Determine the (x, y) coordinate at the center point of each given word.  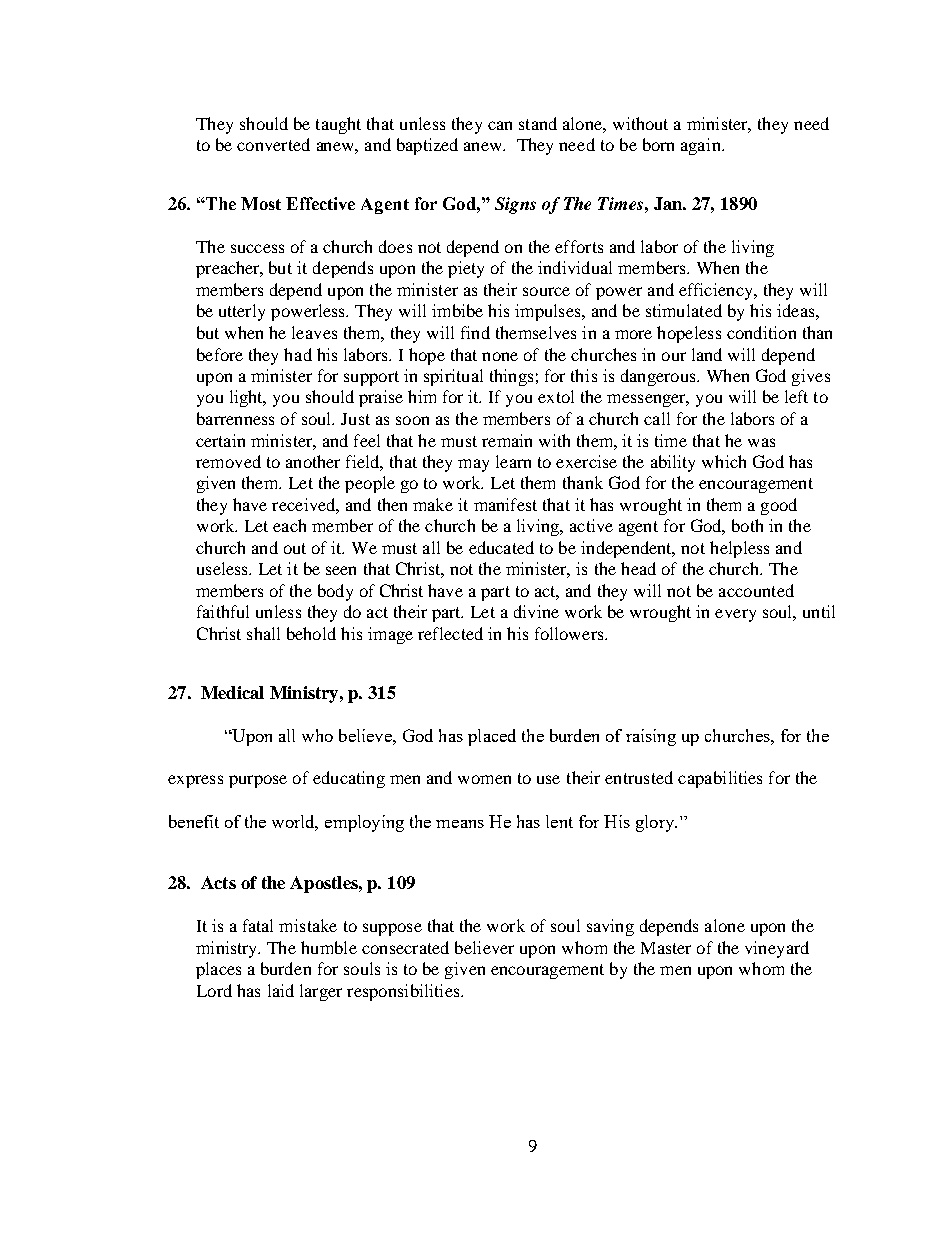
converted (273, 144)
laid (281, 990)
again (702, 146)
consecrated (405, 947)
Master (666, 948)
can (500, 125)
